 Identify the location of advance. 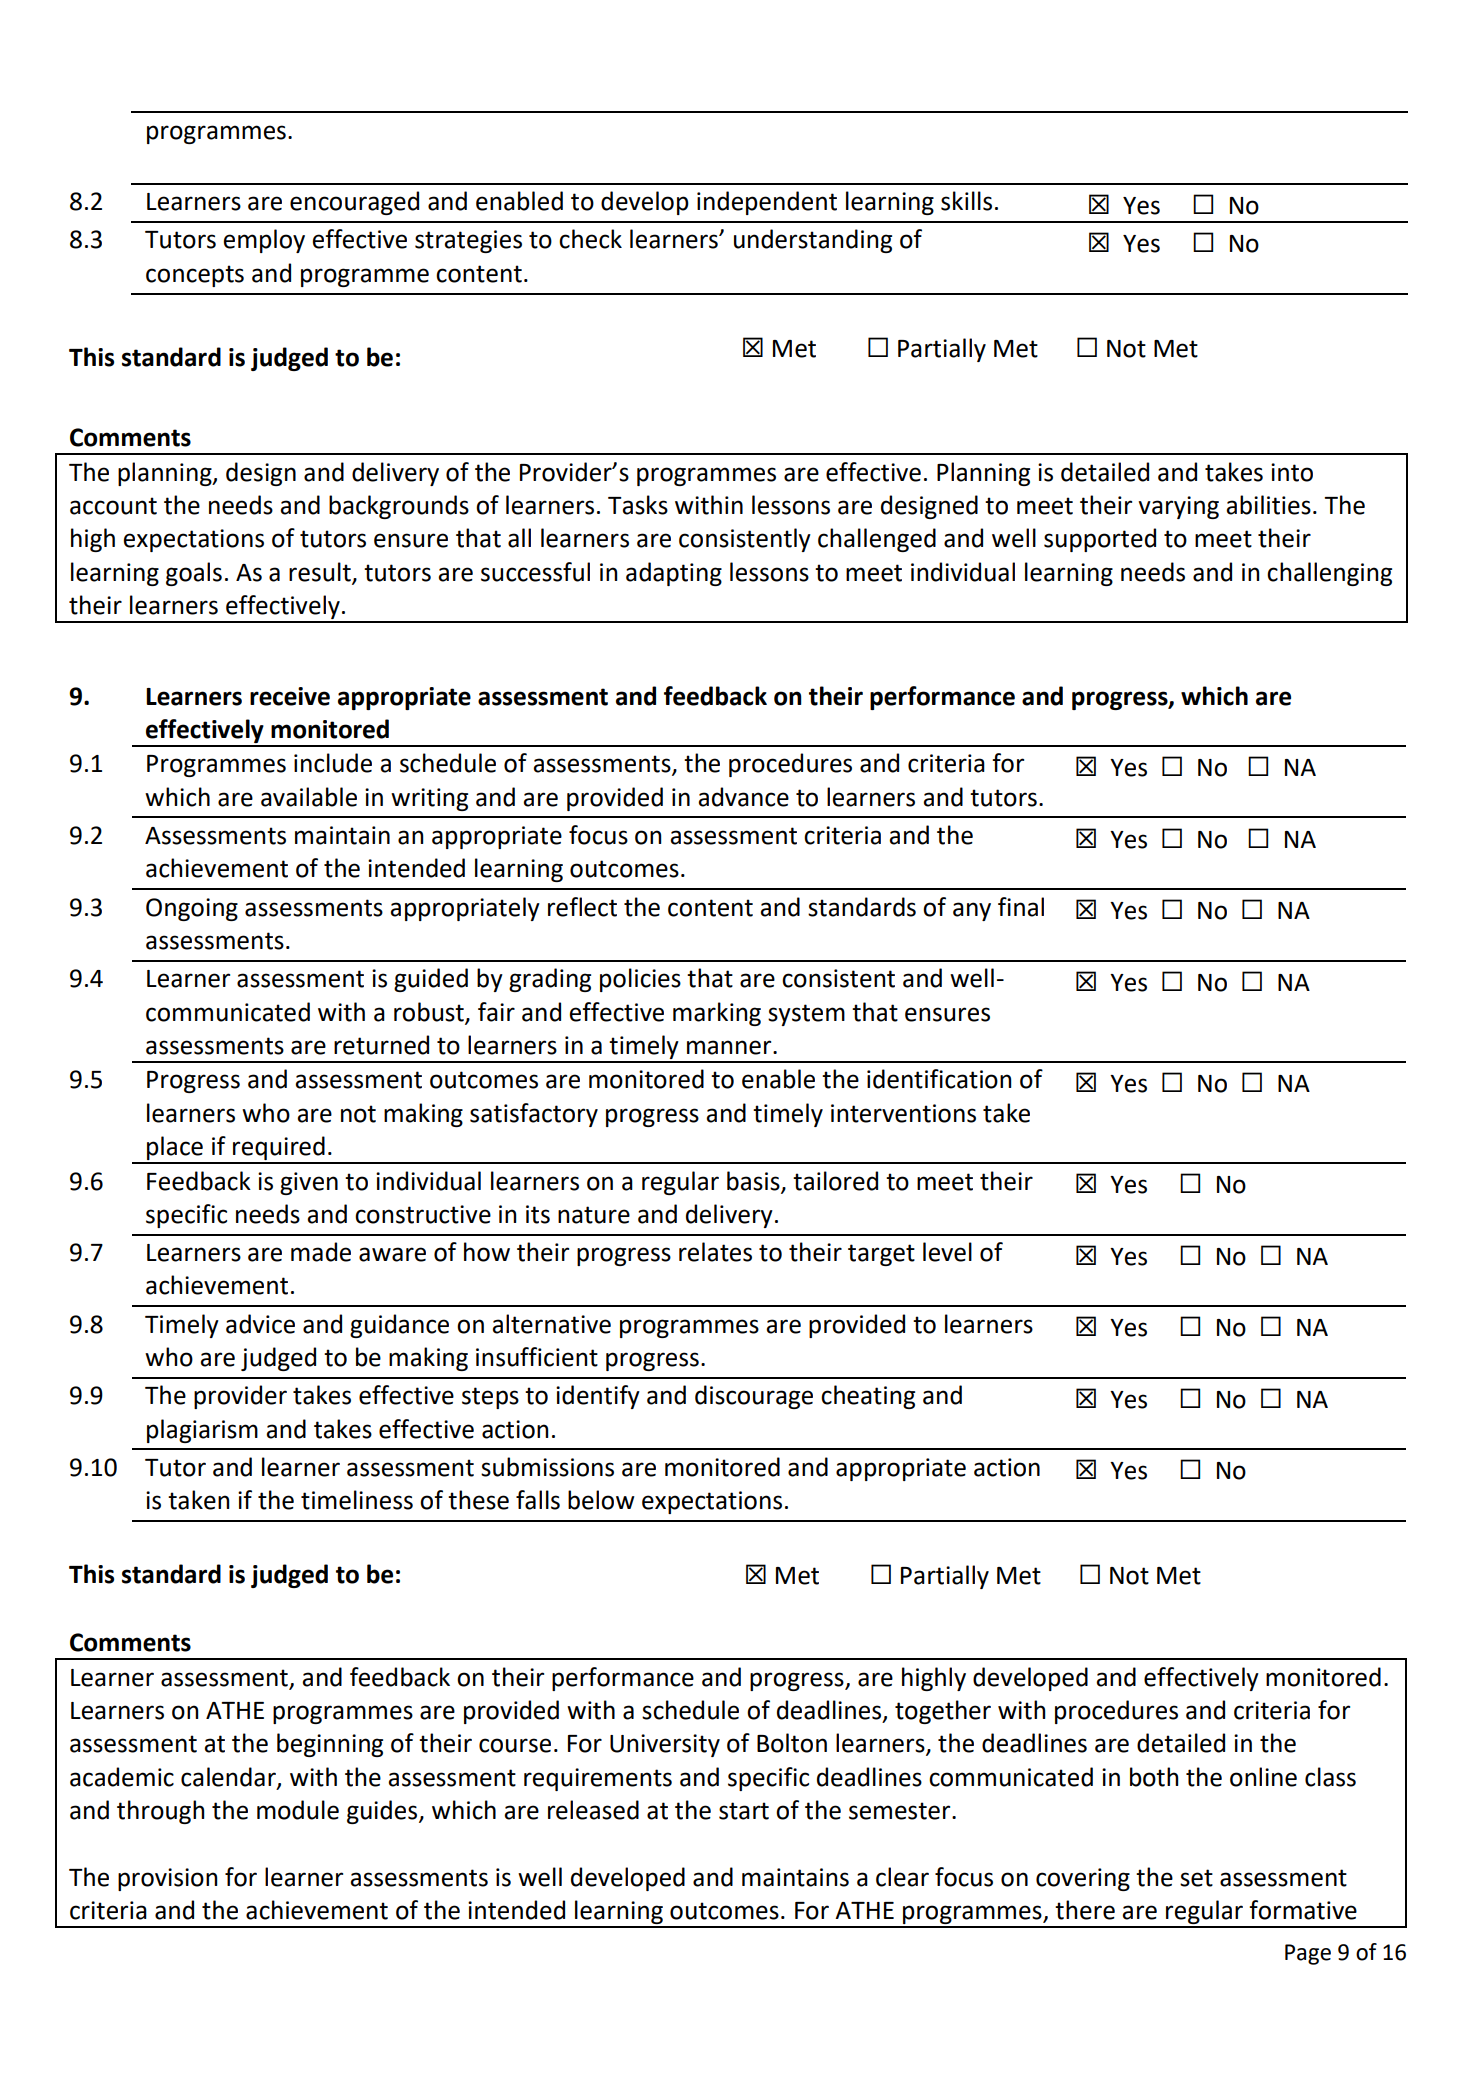
(743, 797).
